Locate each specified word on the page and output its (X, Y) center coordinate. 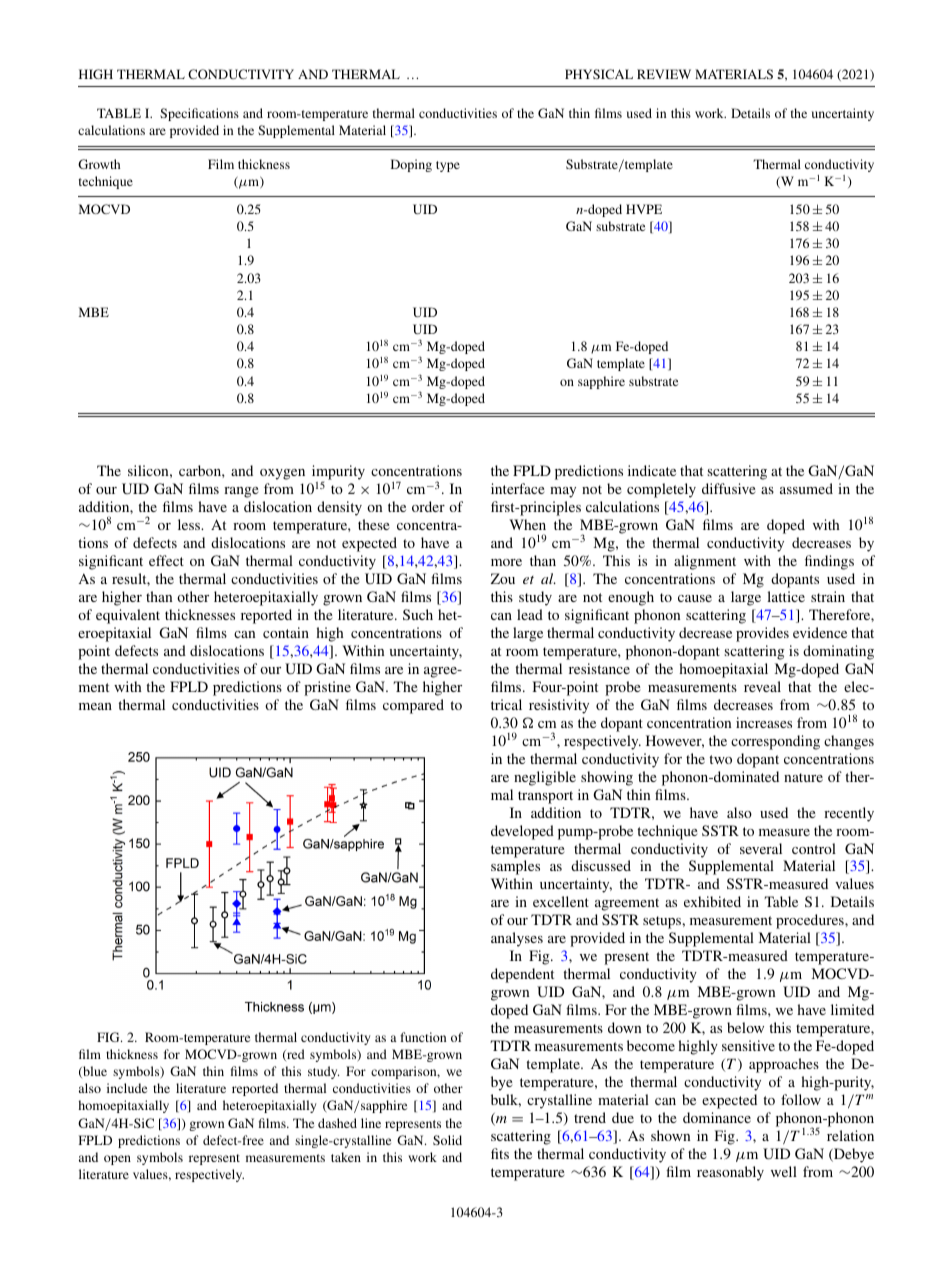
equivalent (128, 616)
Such (418, 614)
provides (762, 634)
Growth (99, 164)
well (784, 1171)
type (448, 166)
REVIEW (664, 74)
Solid (447, 1140)
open (117, 1160)
